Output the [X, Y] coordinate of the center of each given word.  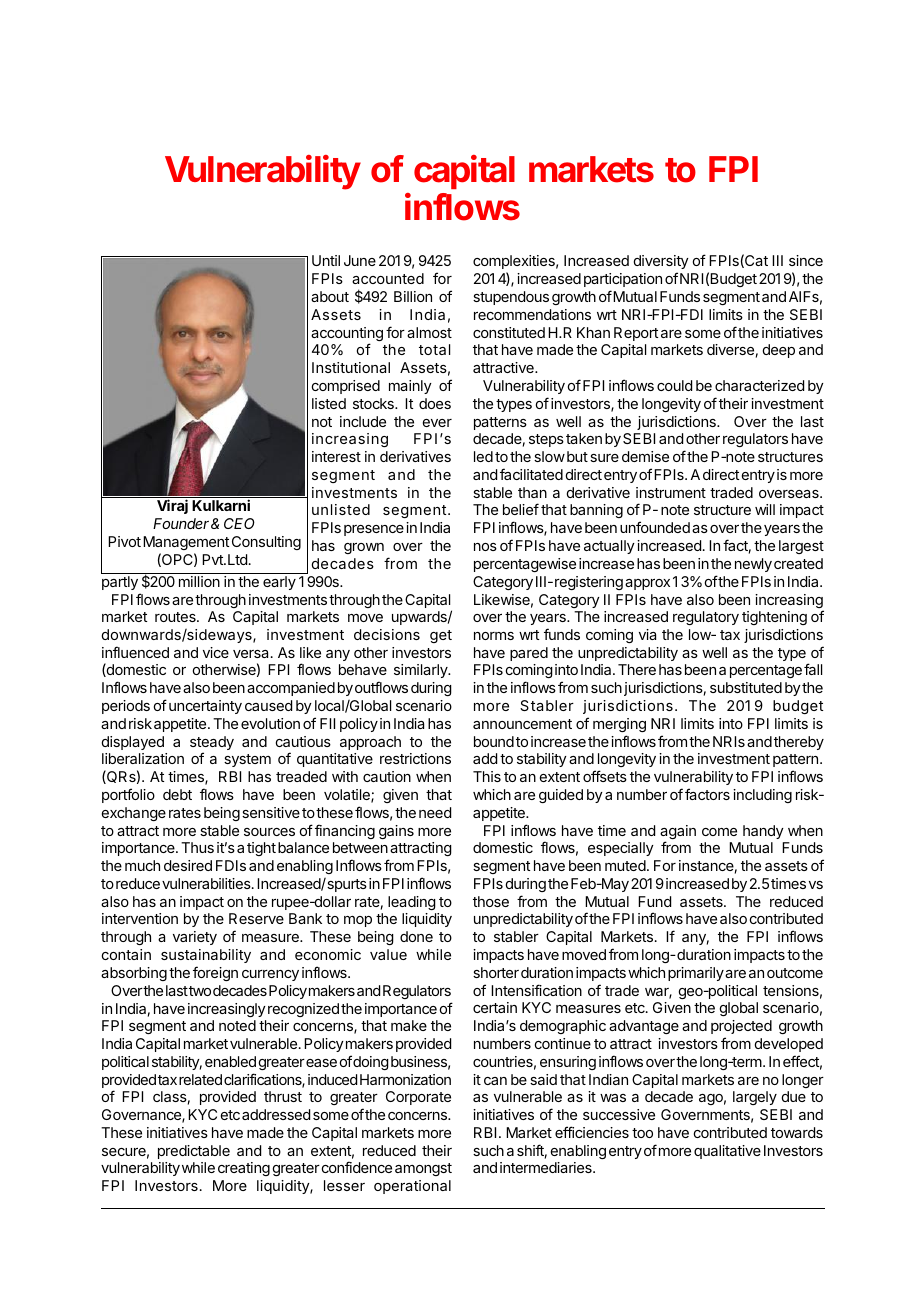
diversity [661, 262]
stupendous [511, 298]
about [330, 296]
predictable [194, 1152]
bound [494, 741]
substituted [746, 687]
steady [212, 744]
